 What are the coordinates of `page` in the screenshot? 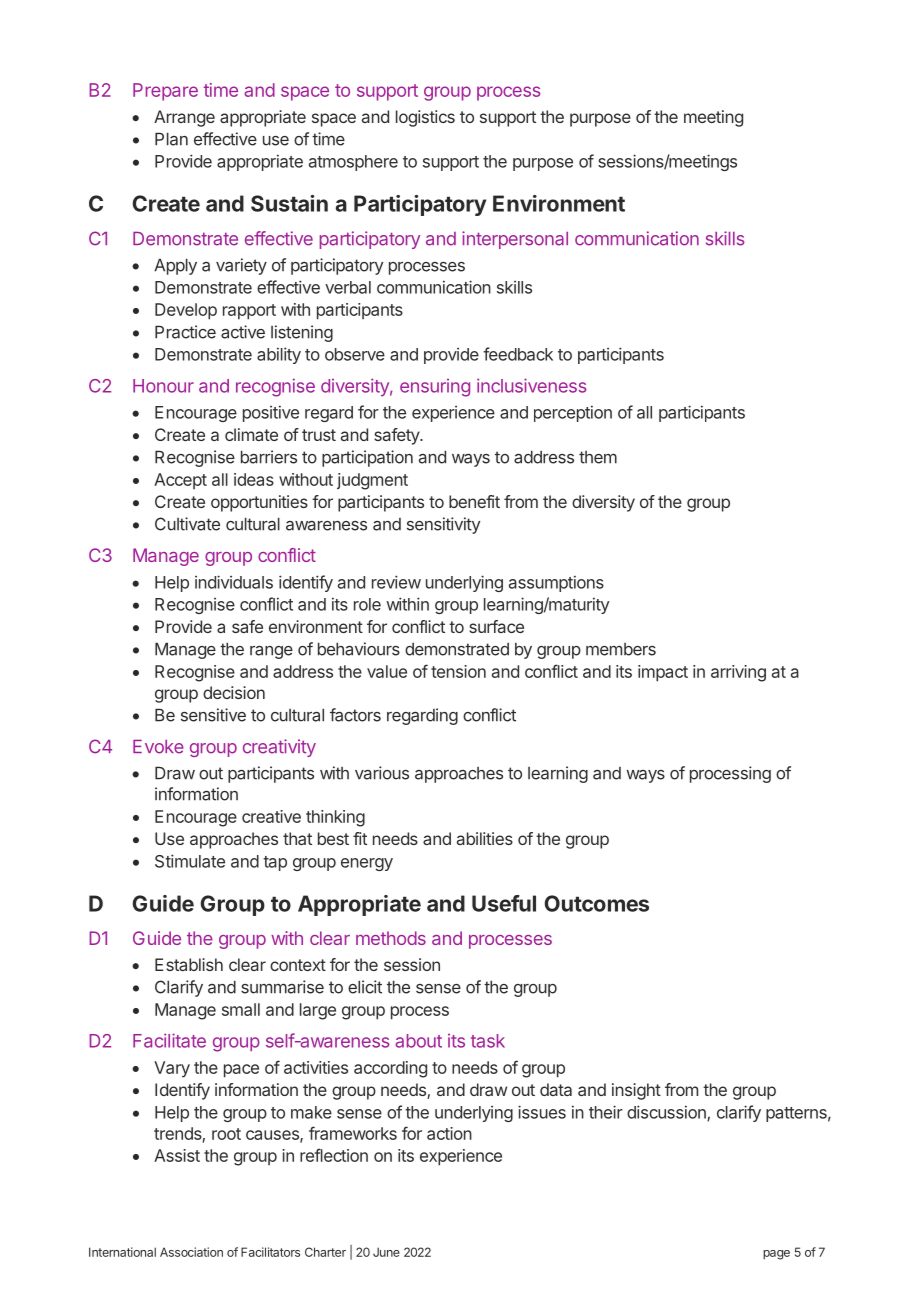 It's located at (776, 1255).
